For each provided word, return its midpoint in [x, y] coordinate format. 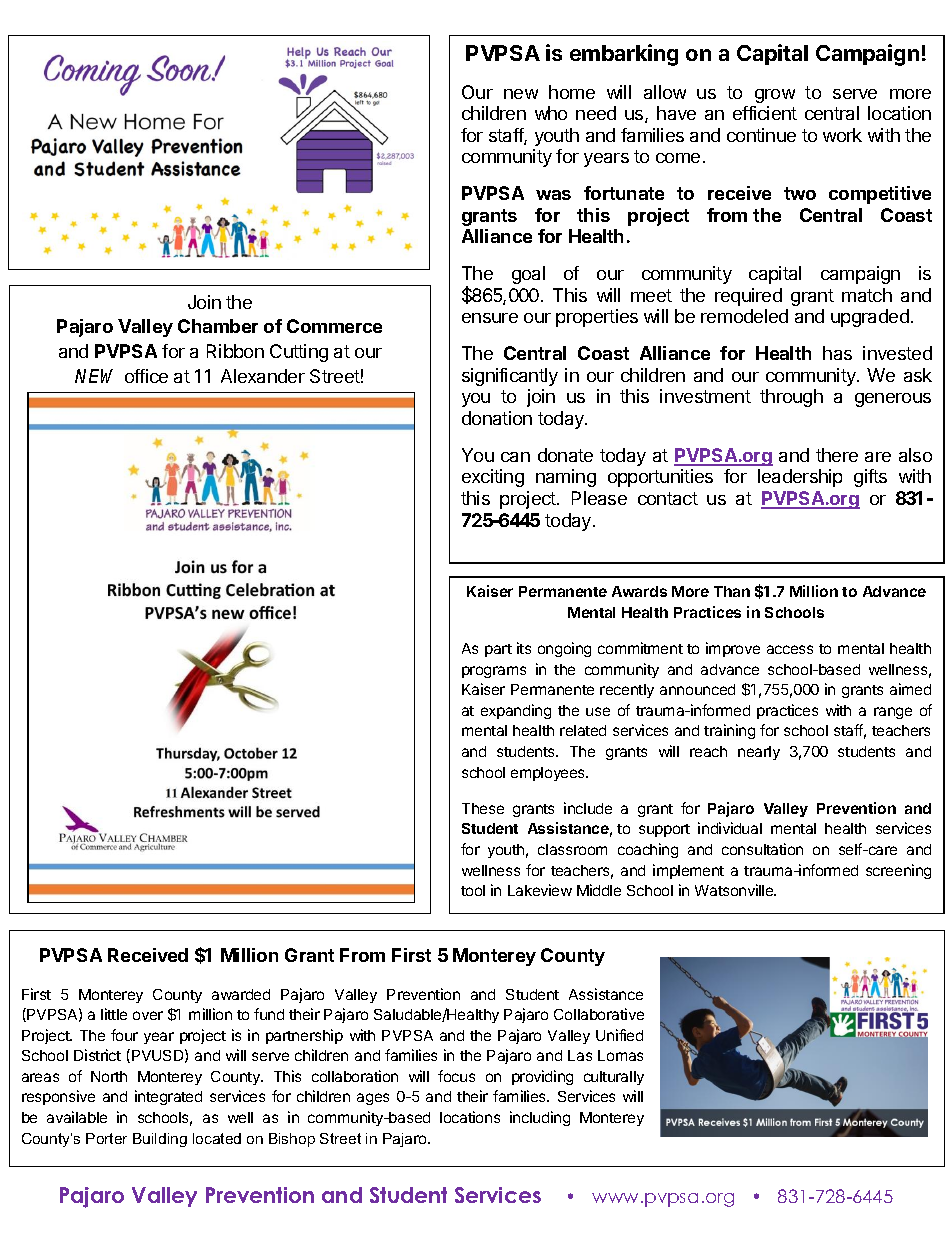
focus [456, 1076]
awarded [241, 994]
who [551, 113]
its [524, 648]
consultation [762, 849]
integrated [168, 1097]
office [146, 376]
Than [732, 591]
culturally [614, 1078]
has [837, 353]
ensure [490, 318]
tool [473, 890]
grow [775, 96]
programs [494, 672]
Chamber [218, 326]
